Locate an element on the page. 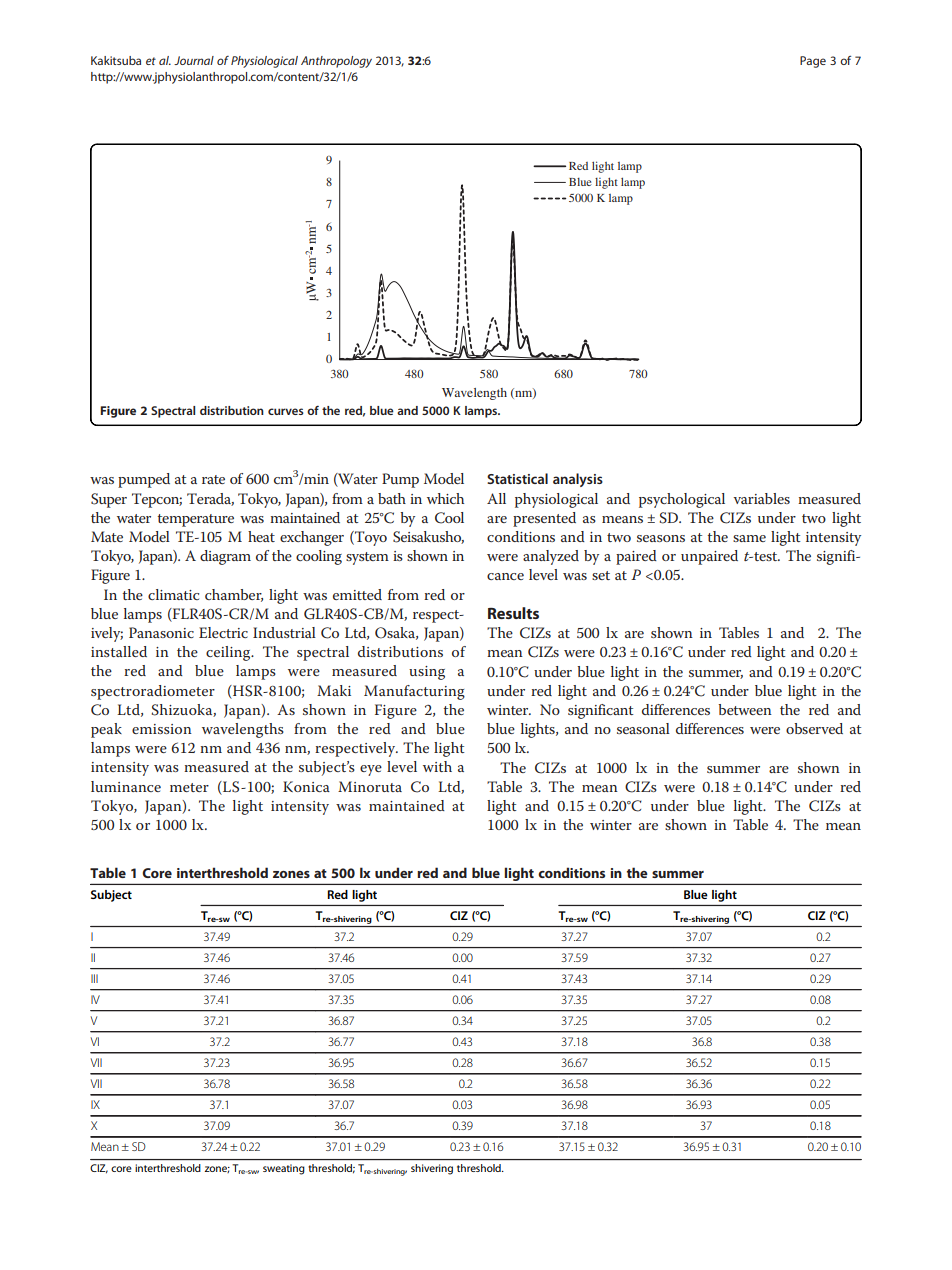 The width and height of the page is (952, 1270). variables is located at coordinates (761, 498).
